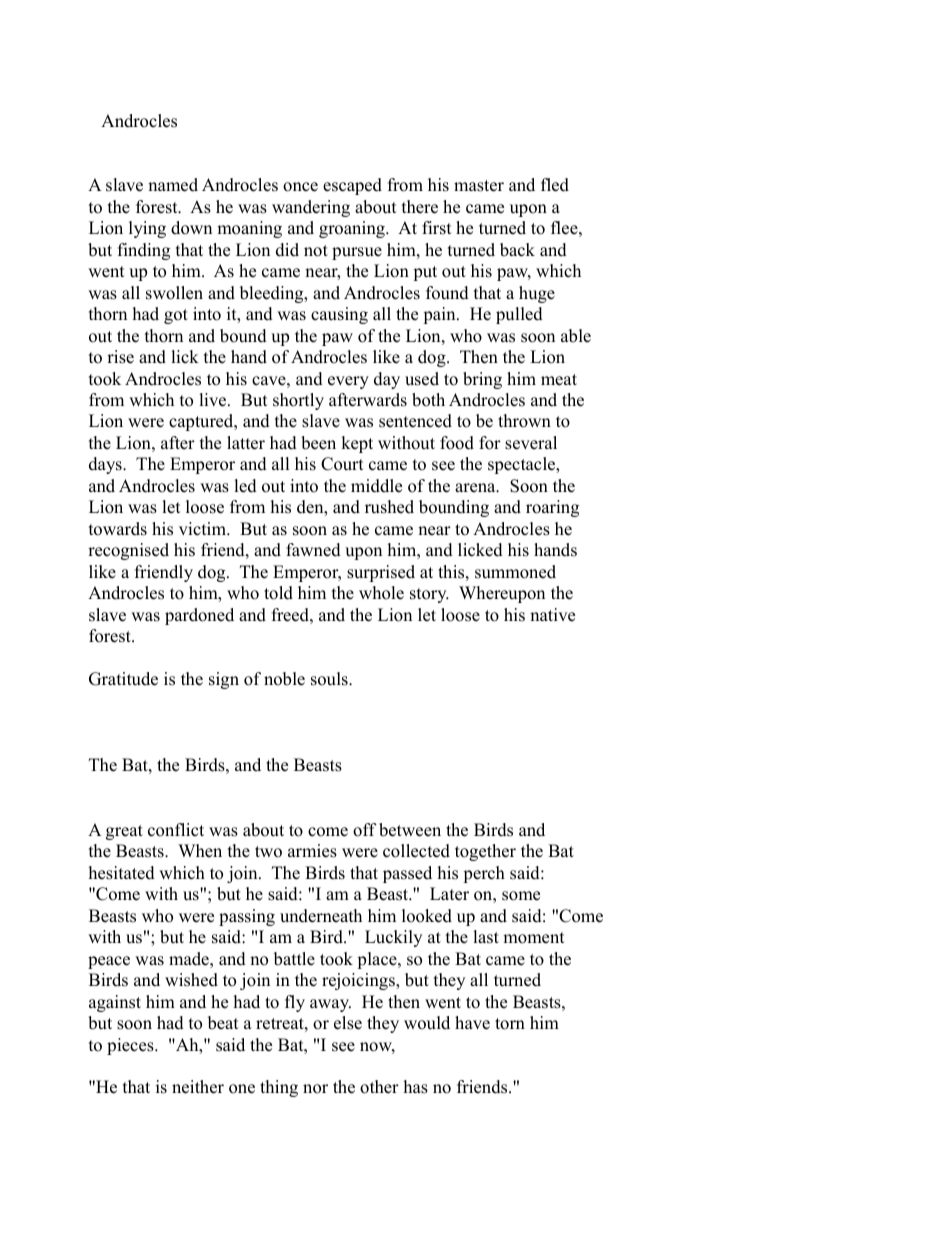  What do you see at coordinates (353, 229) in the screenshot?
I see `groaning` at bounding box center [353, 229].
